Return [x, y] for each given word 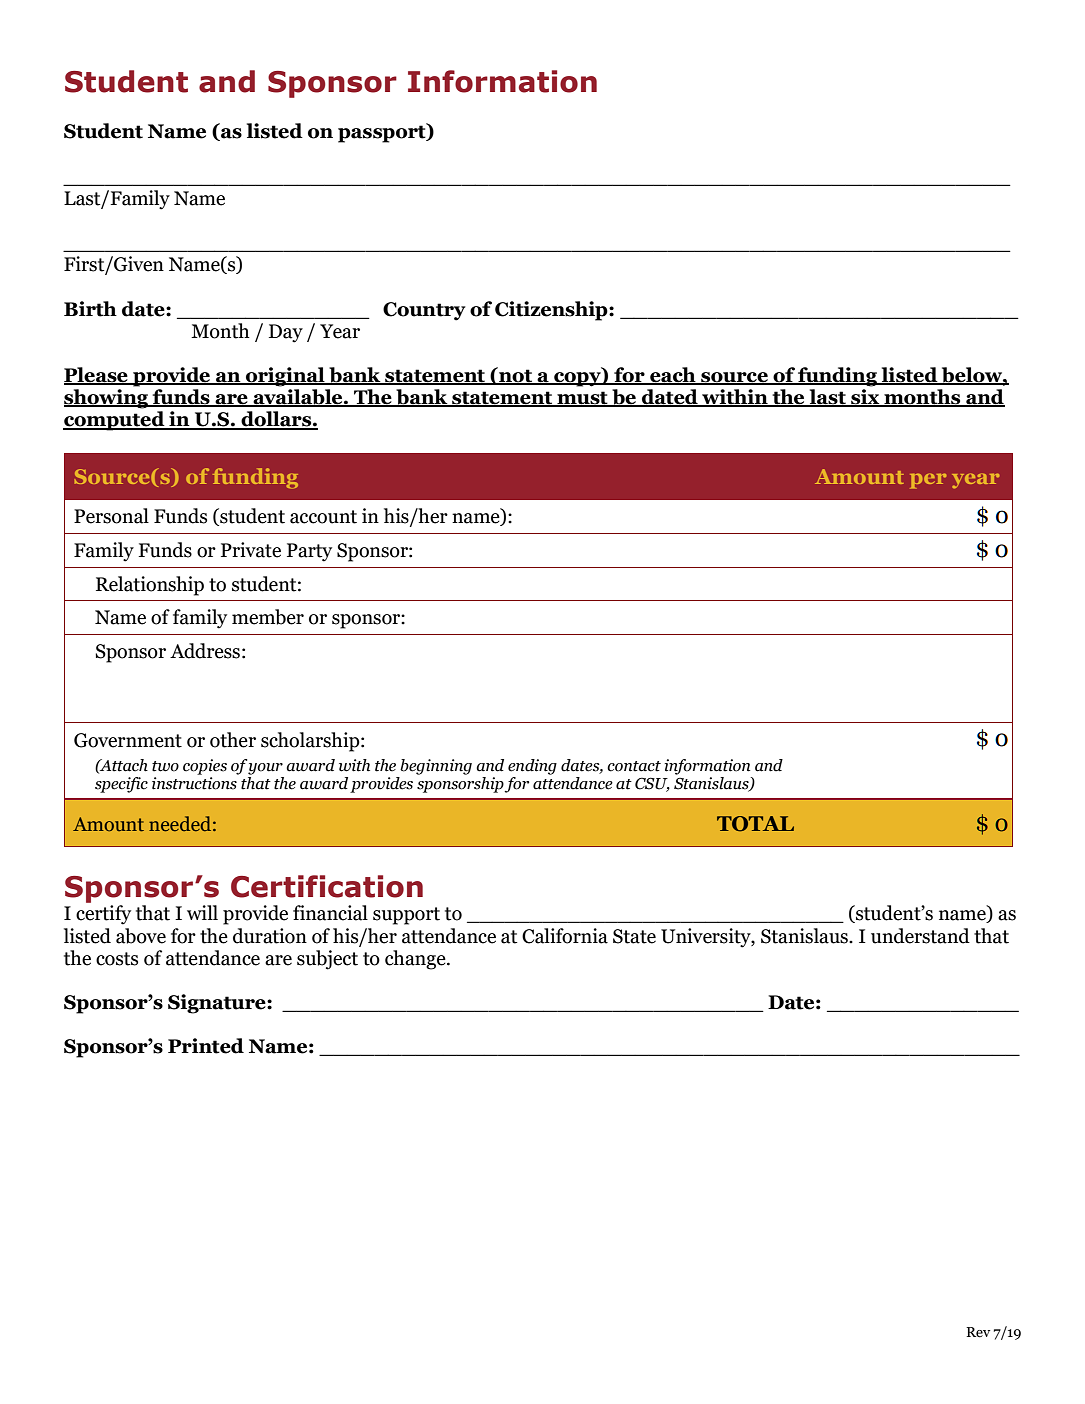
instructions [194, 783]
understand [920, 936]
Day [286, 333]
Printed [206, 1046]
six [865, 398]
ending [532, 767]
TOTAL [755, 824]
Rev [978, 1332]
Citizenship [552, 311]
